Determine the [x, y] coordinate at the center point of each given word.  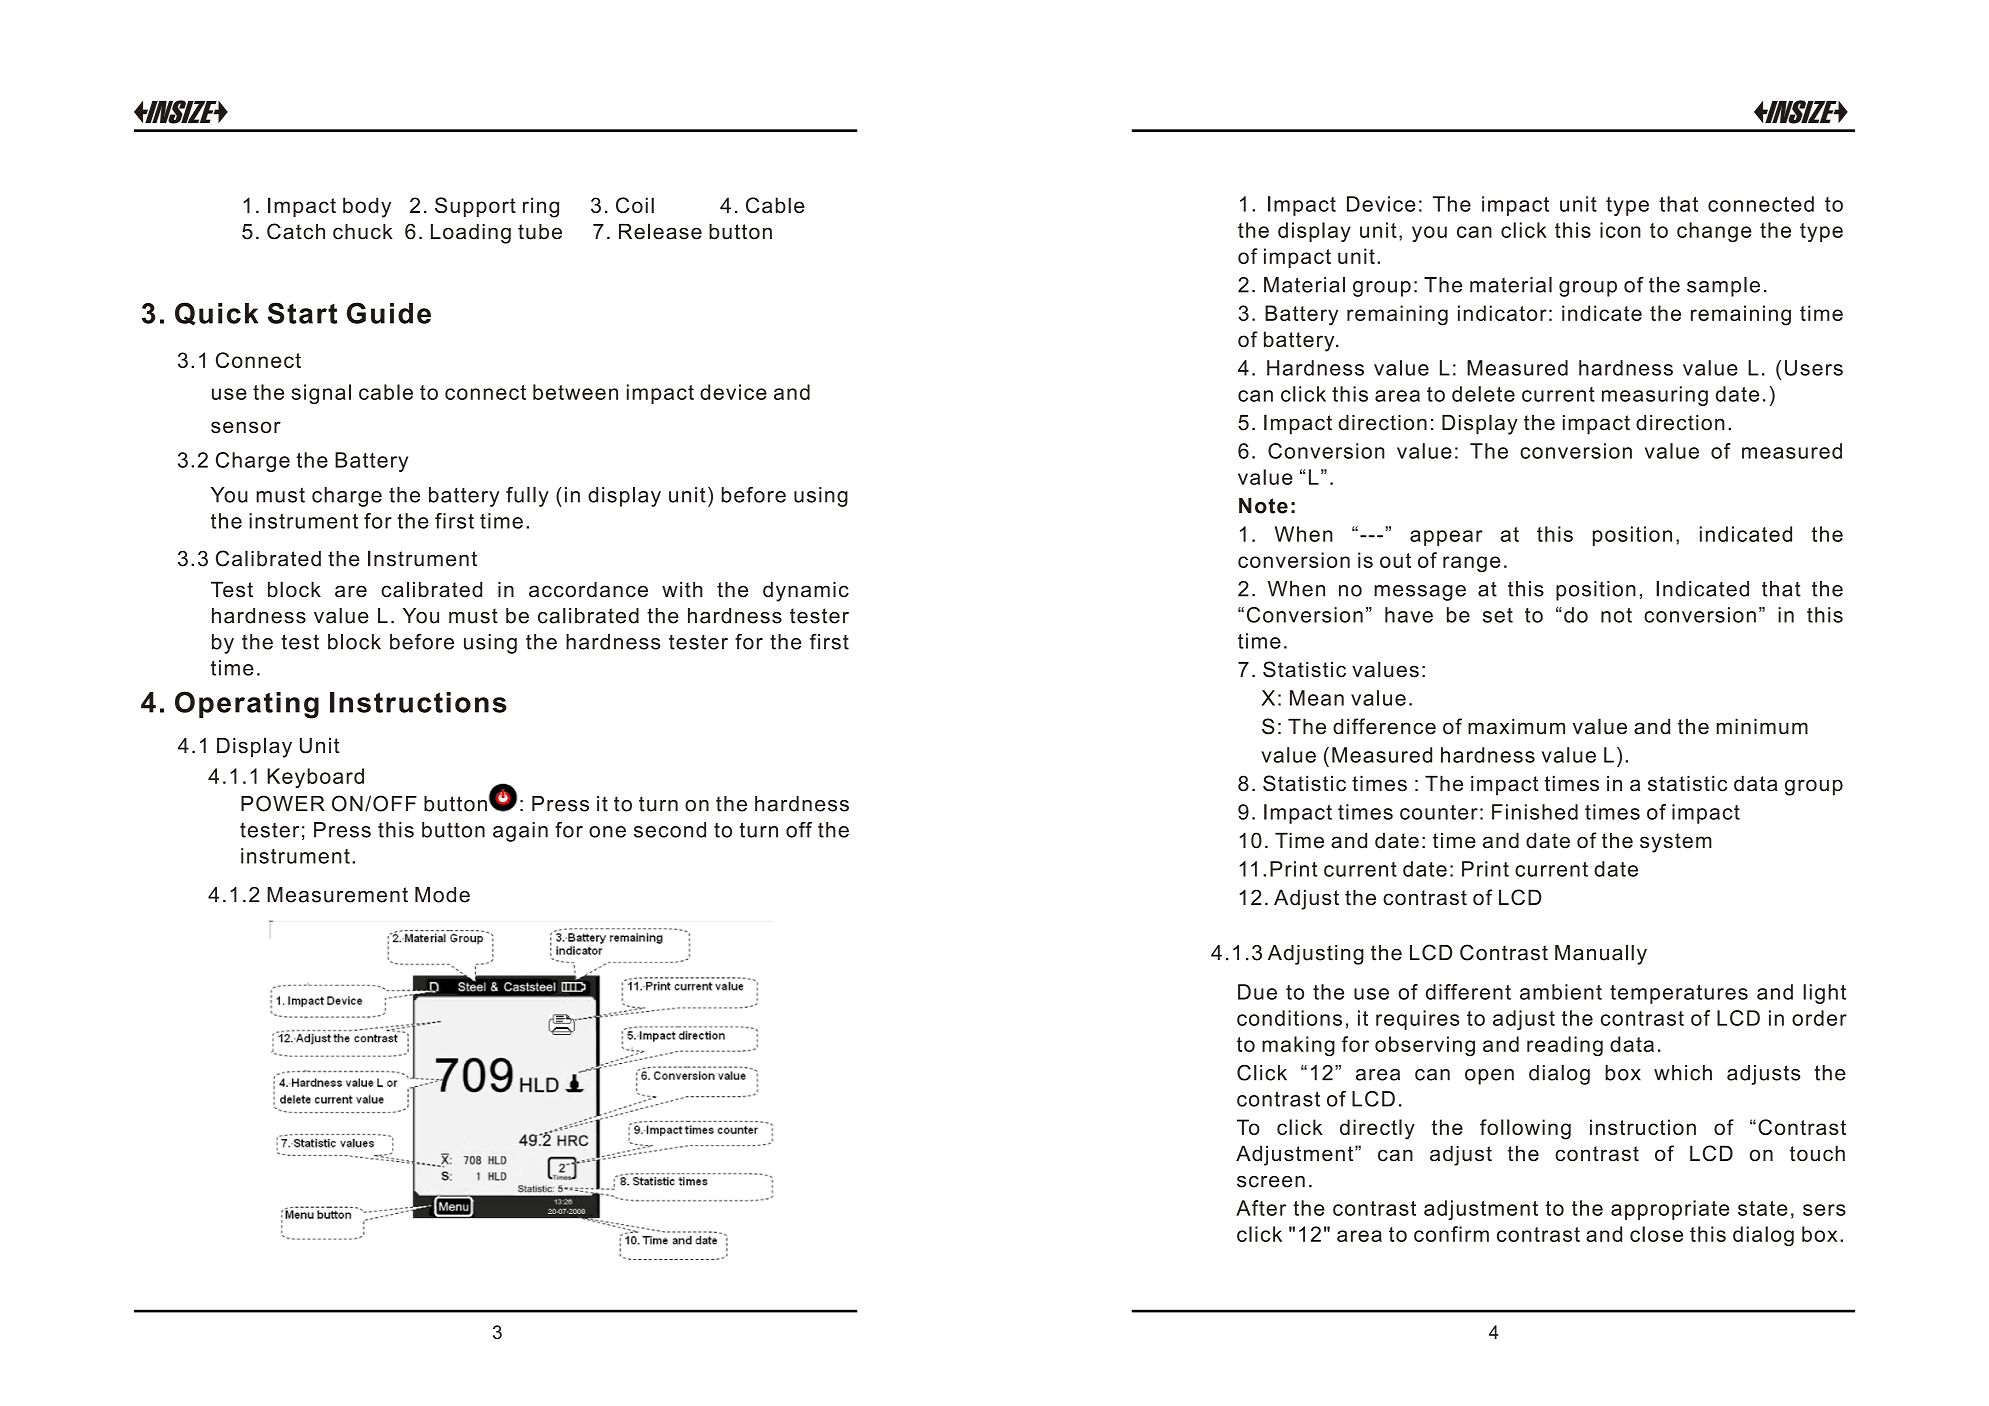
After [1261, 1208]
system [1676, 843]
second [670, 830]
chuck [363, 232]
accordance [588, 589]
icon [1620, 230]
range [1472, 564]
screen [1271, 1182]
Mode [442, 895]
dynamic [806, 591]
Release [660, 231]
